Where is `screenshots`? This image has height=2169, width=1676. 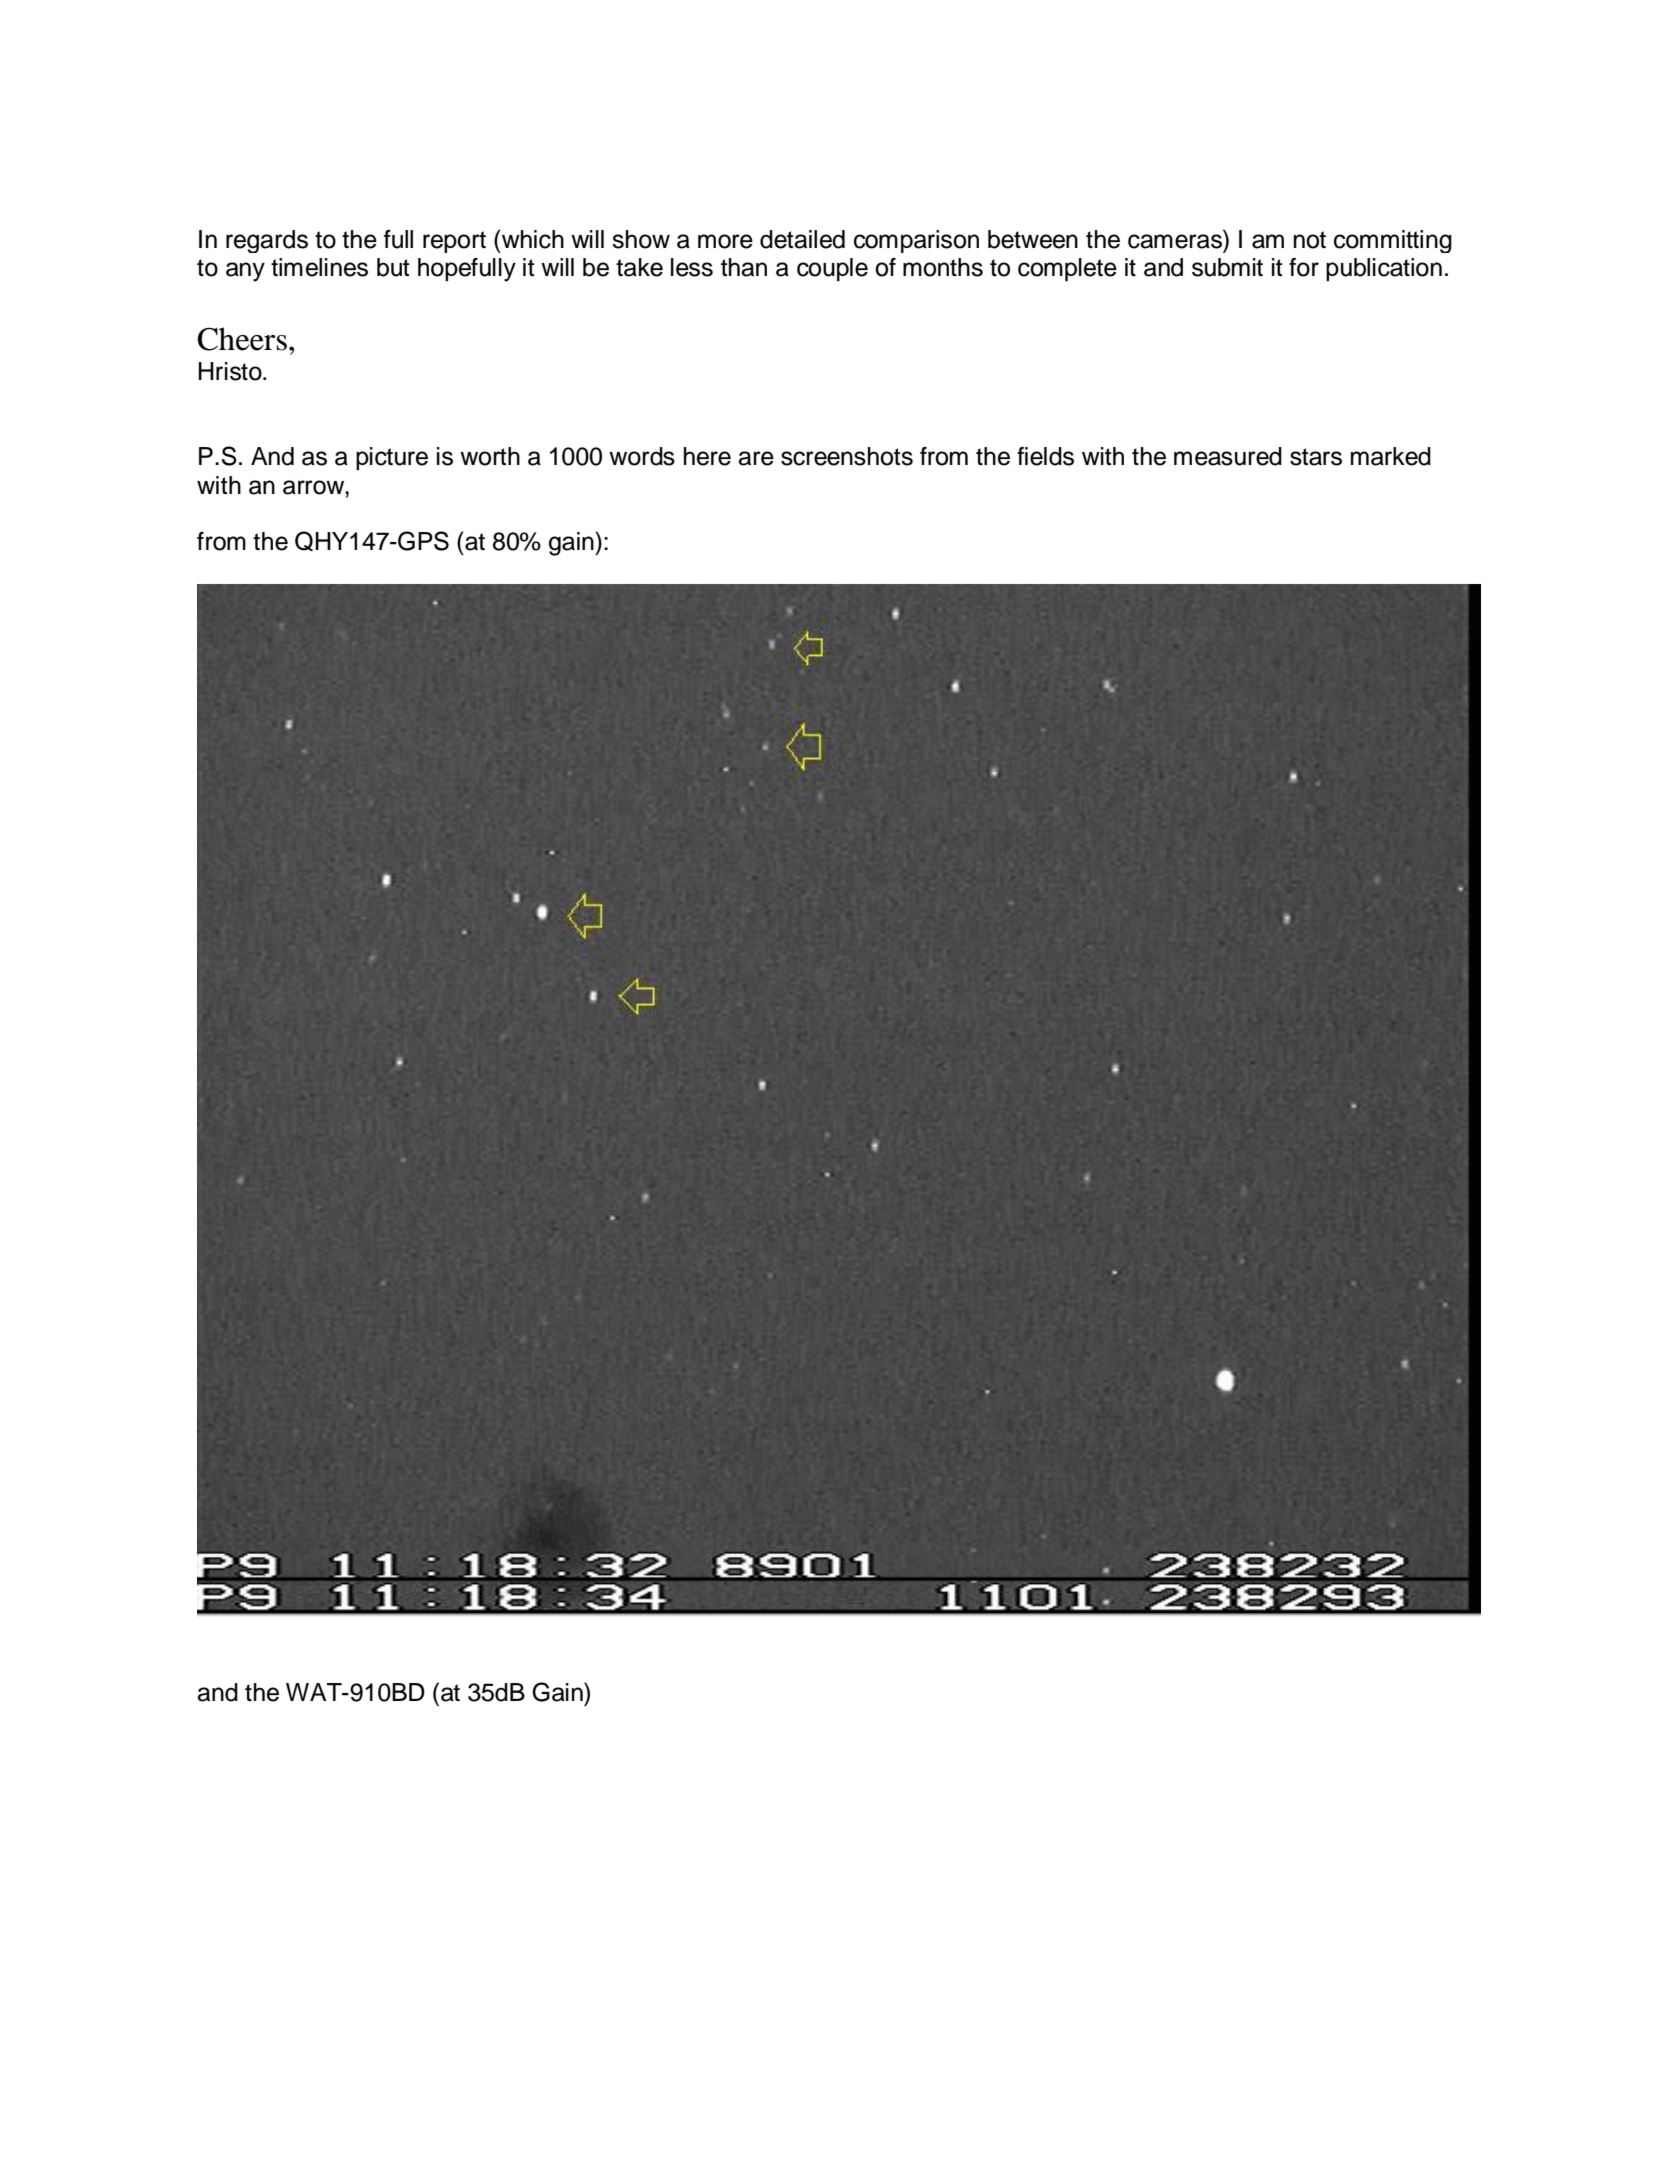
screenshots is located at coordinates (847, 456).
